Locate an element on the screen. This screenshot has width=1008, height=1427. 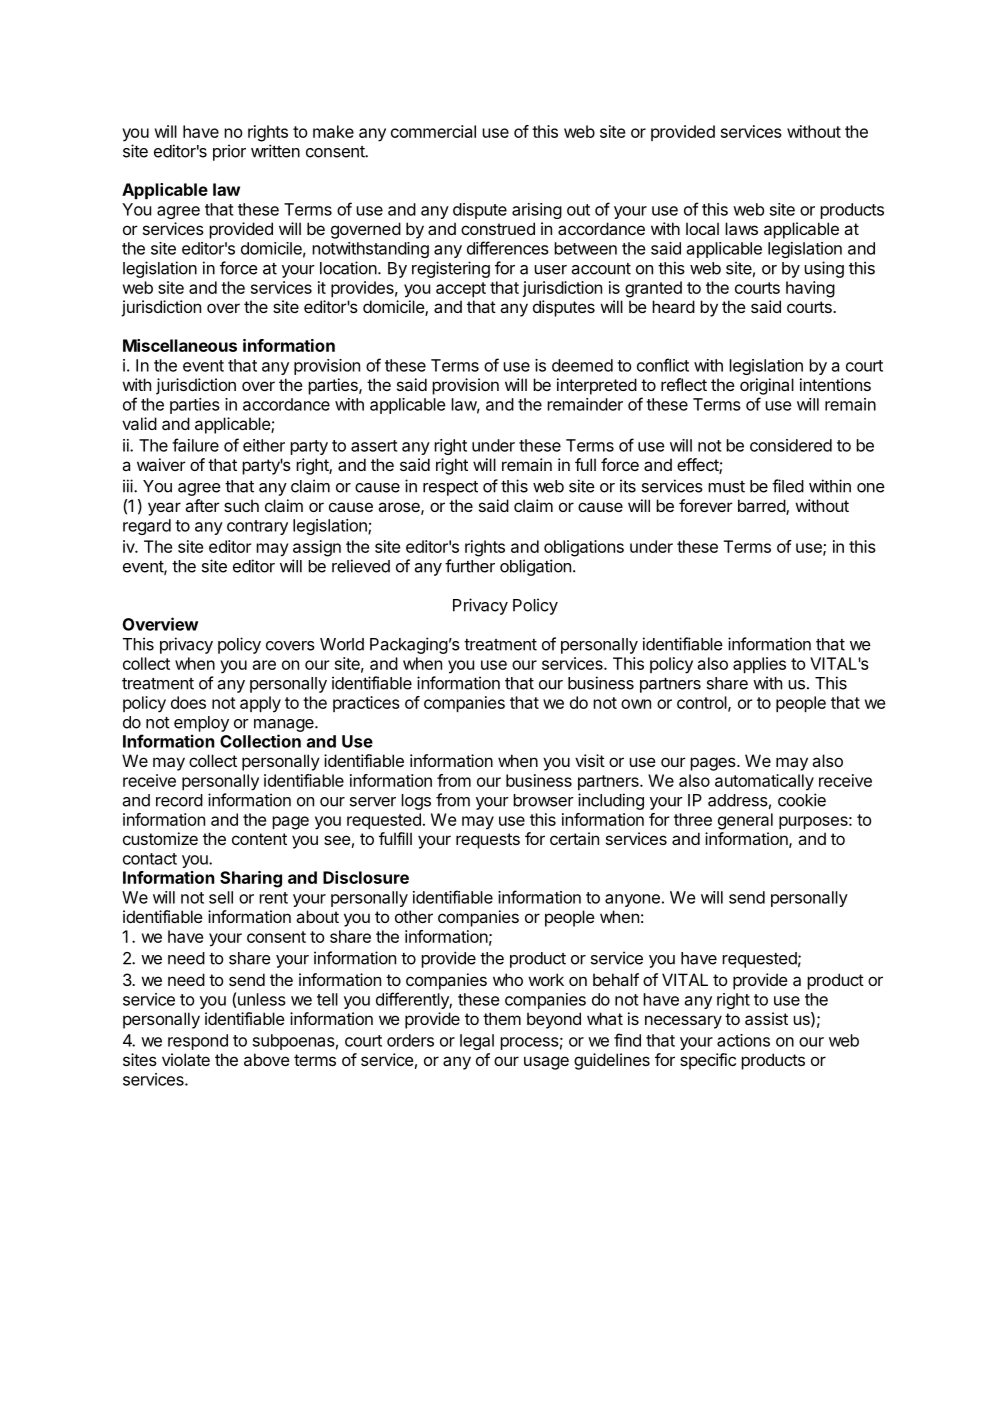
contrary is located at coordinates (257, 527).
